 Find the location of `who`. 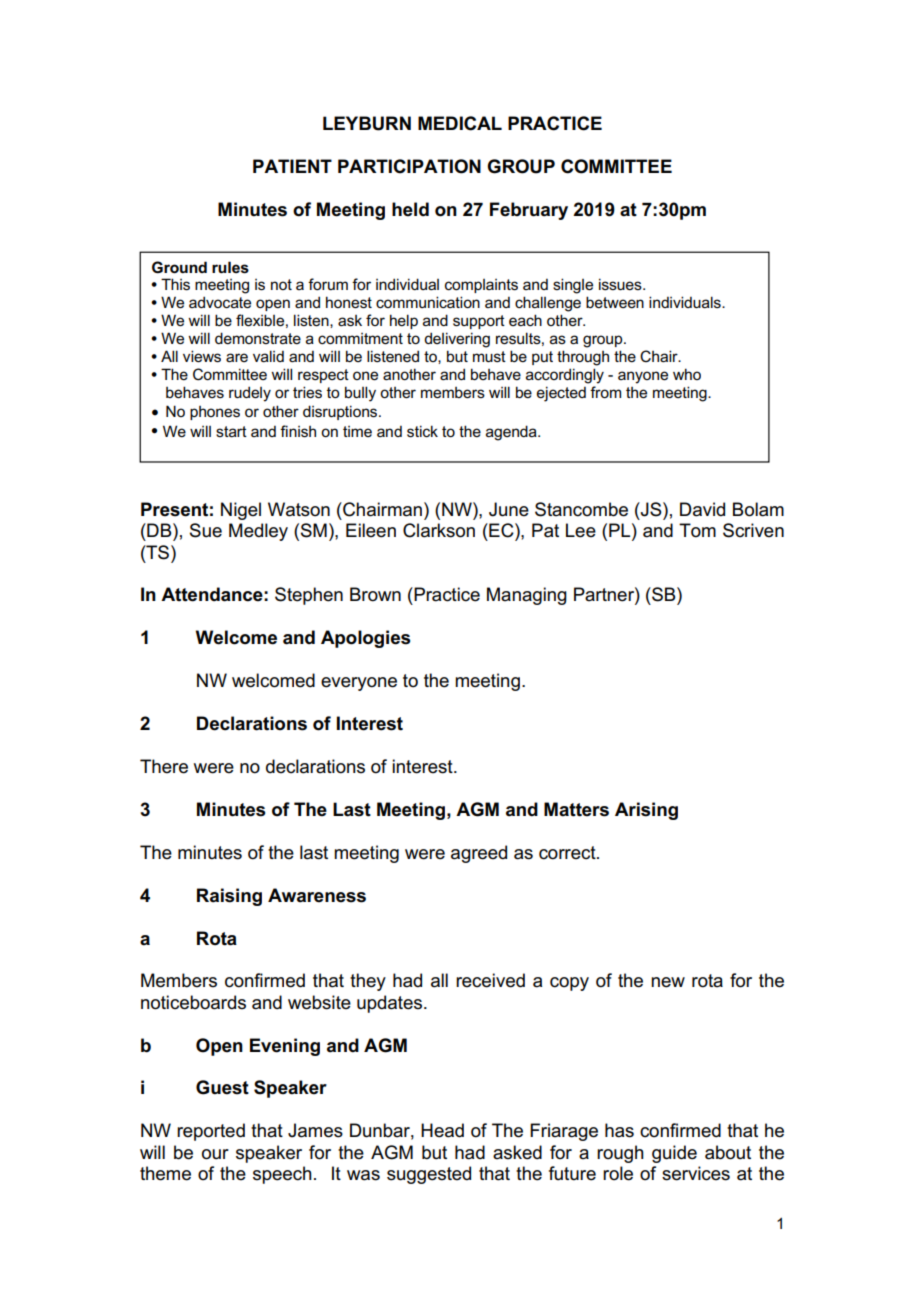

who is located at coordinates (687, 374).
